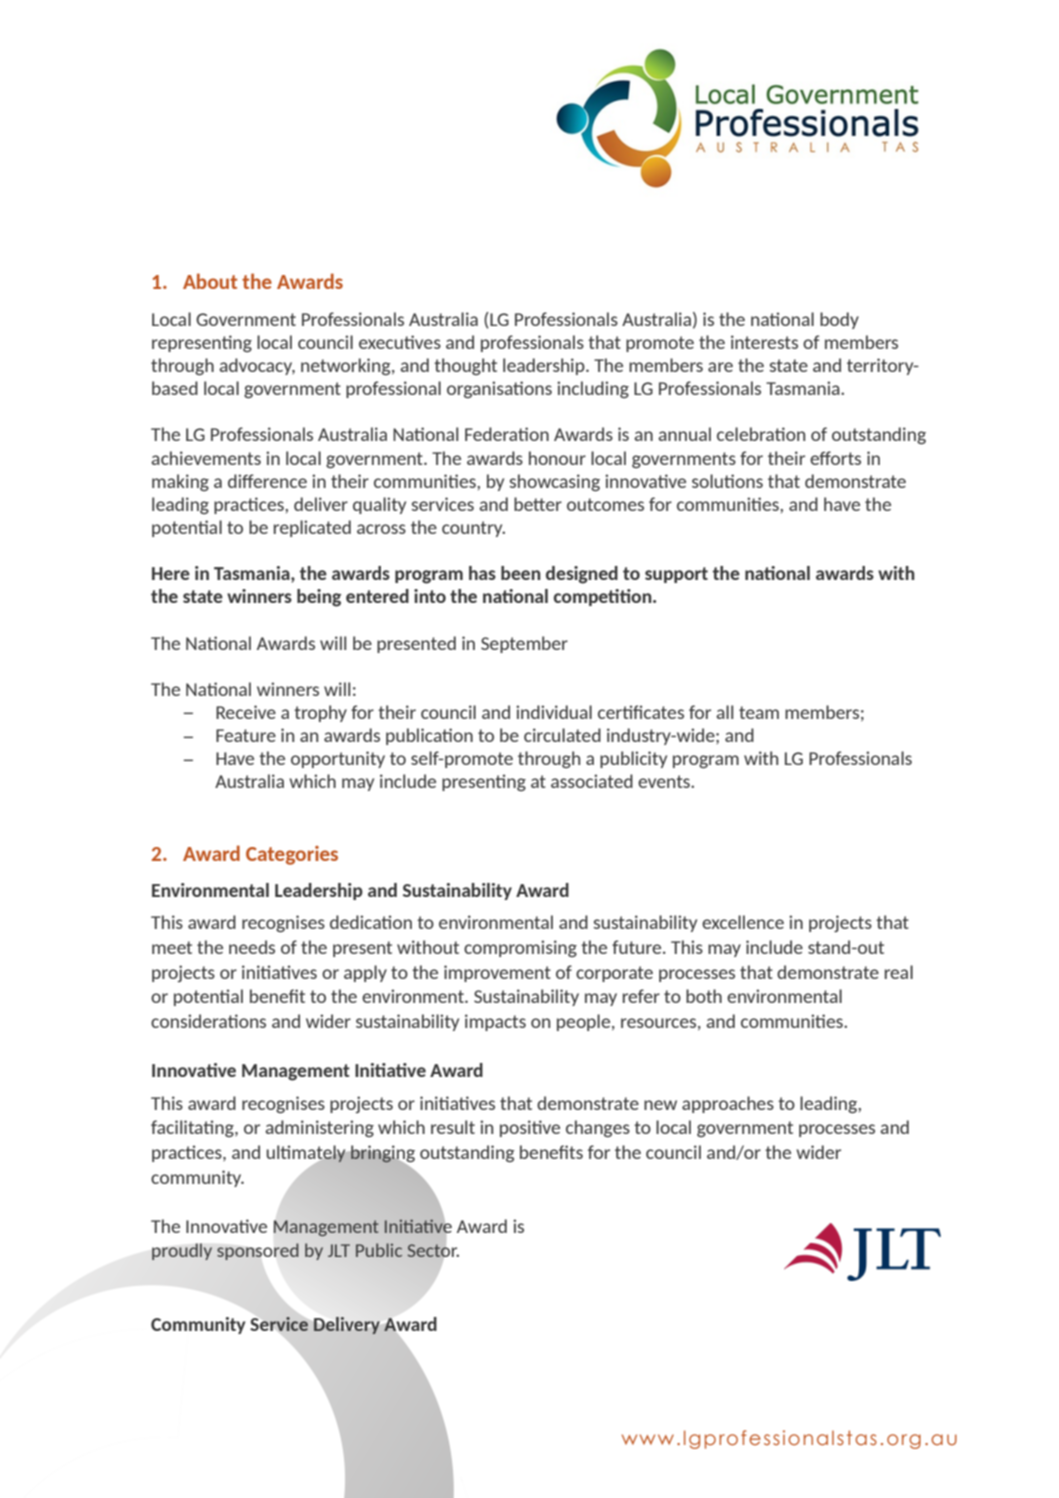 The height and width of the document is (1498, 1059). I want to click on circulated, so click(562, 735).
